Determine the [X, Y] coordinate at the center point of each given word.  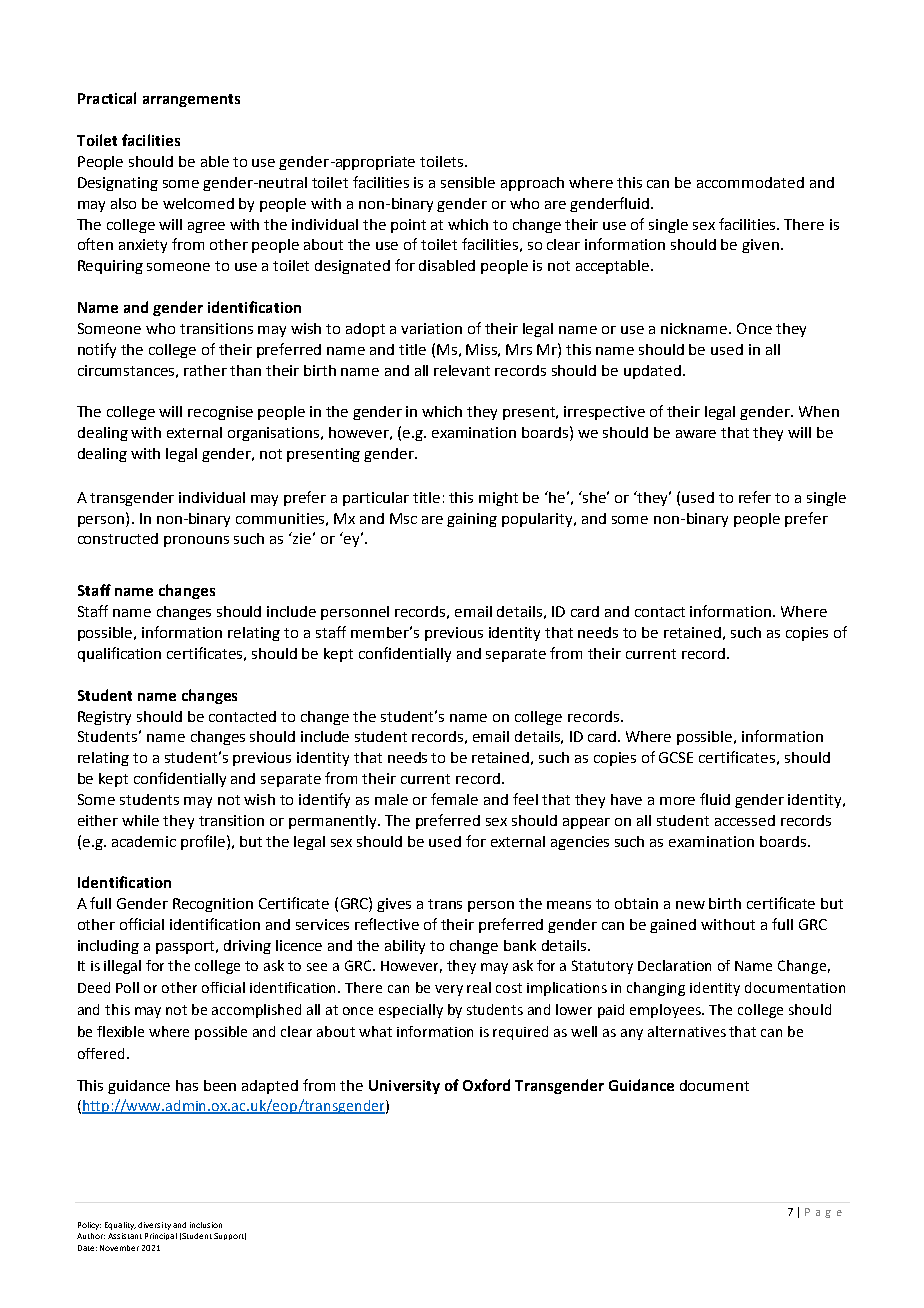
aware [696, 434]
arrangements [191, 100]
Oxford [486, 1085]
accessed [745, 820]
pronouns [196, 541]
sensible [468, 182]
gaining [472, 520]
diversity [154, 1226]
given [760, 246]
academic [144, 841]
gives [394, 905]
